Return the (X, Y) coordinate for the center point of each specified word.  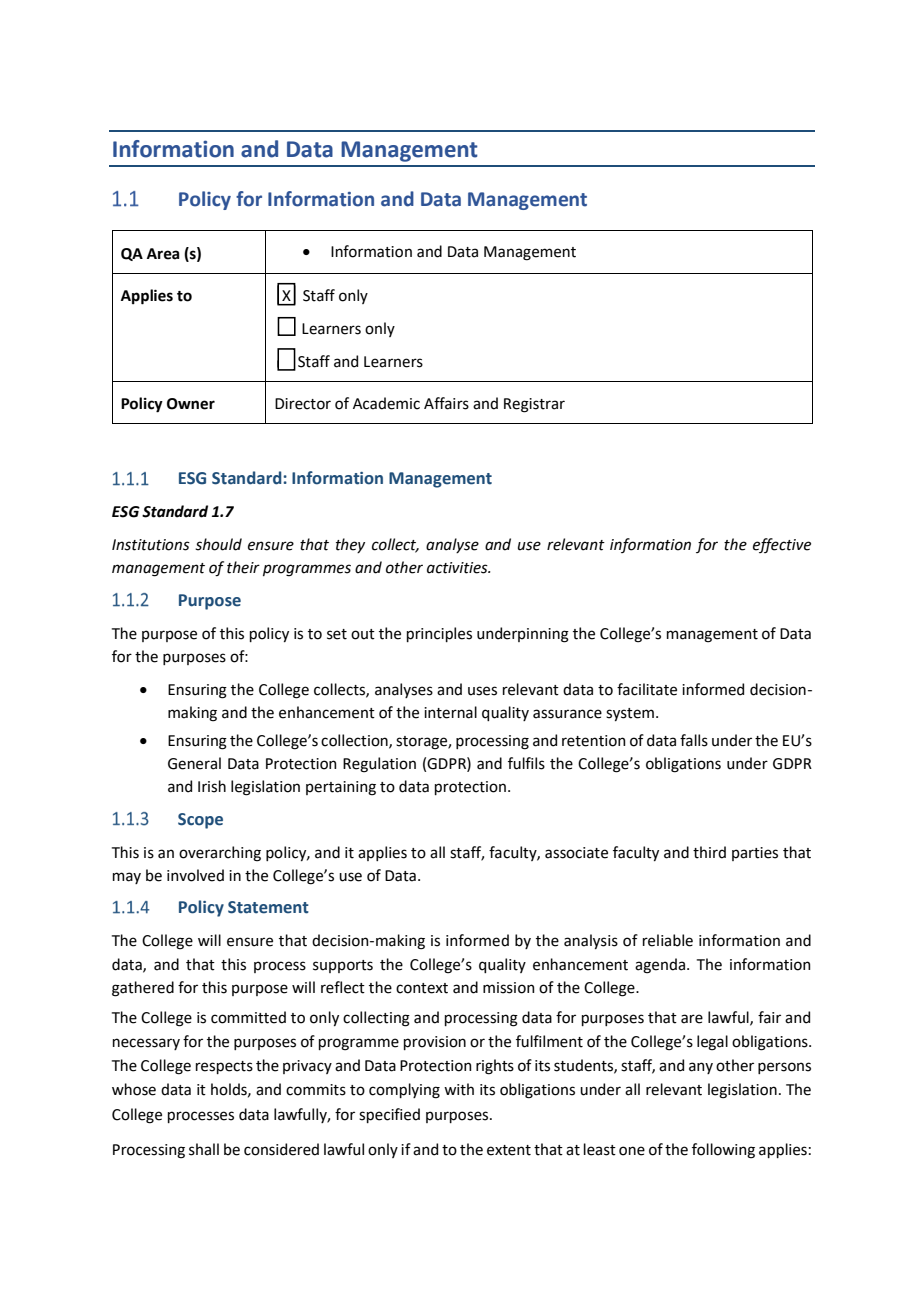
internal (450, 712)
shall (204, 1149)
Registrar (534, 405)
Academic (386, 403)
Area (163, 254)
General (194, 763)
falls (694, 740)
